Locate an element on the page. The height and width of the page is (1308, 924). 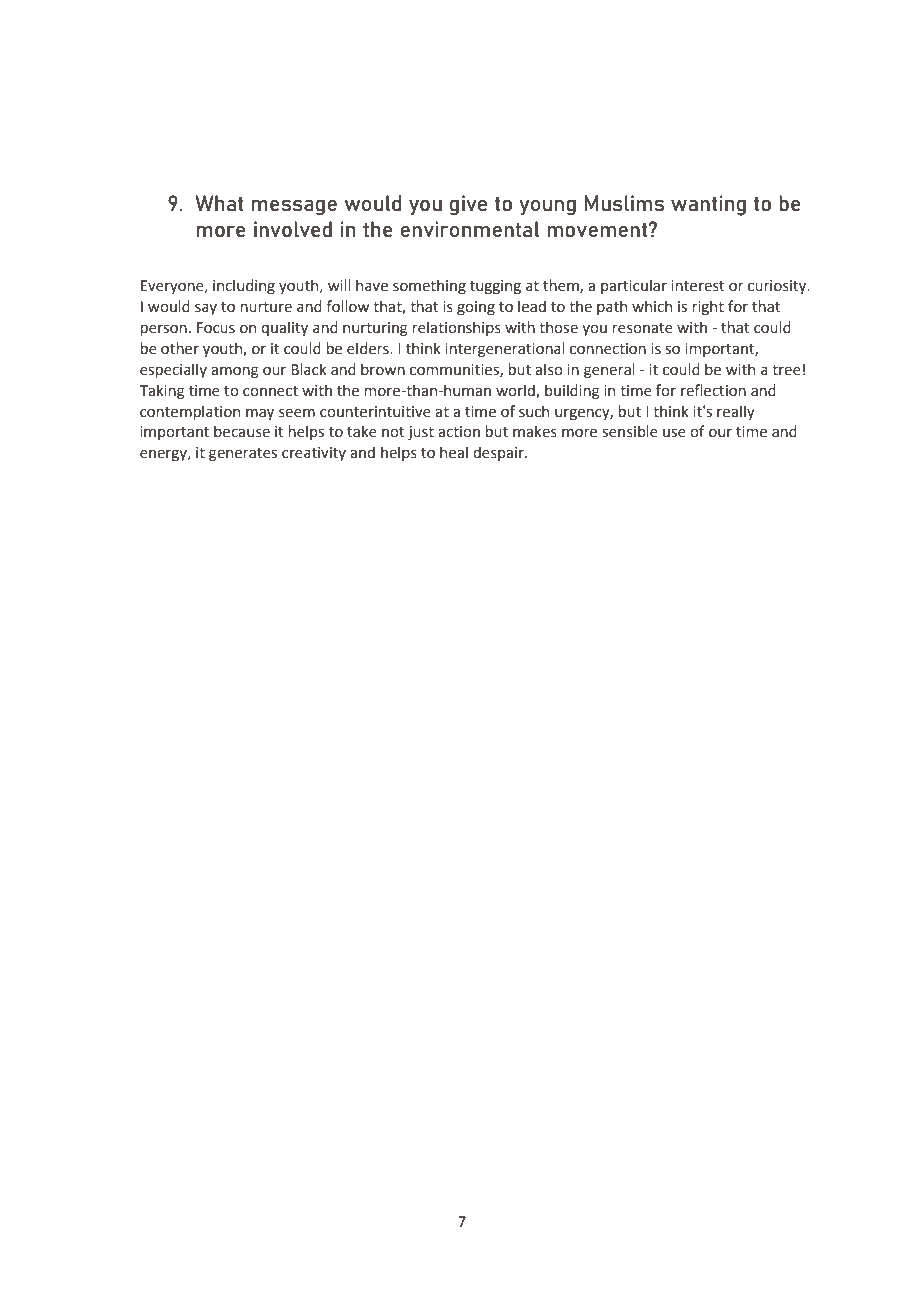
also is located at coordinates (549, 369).
